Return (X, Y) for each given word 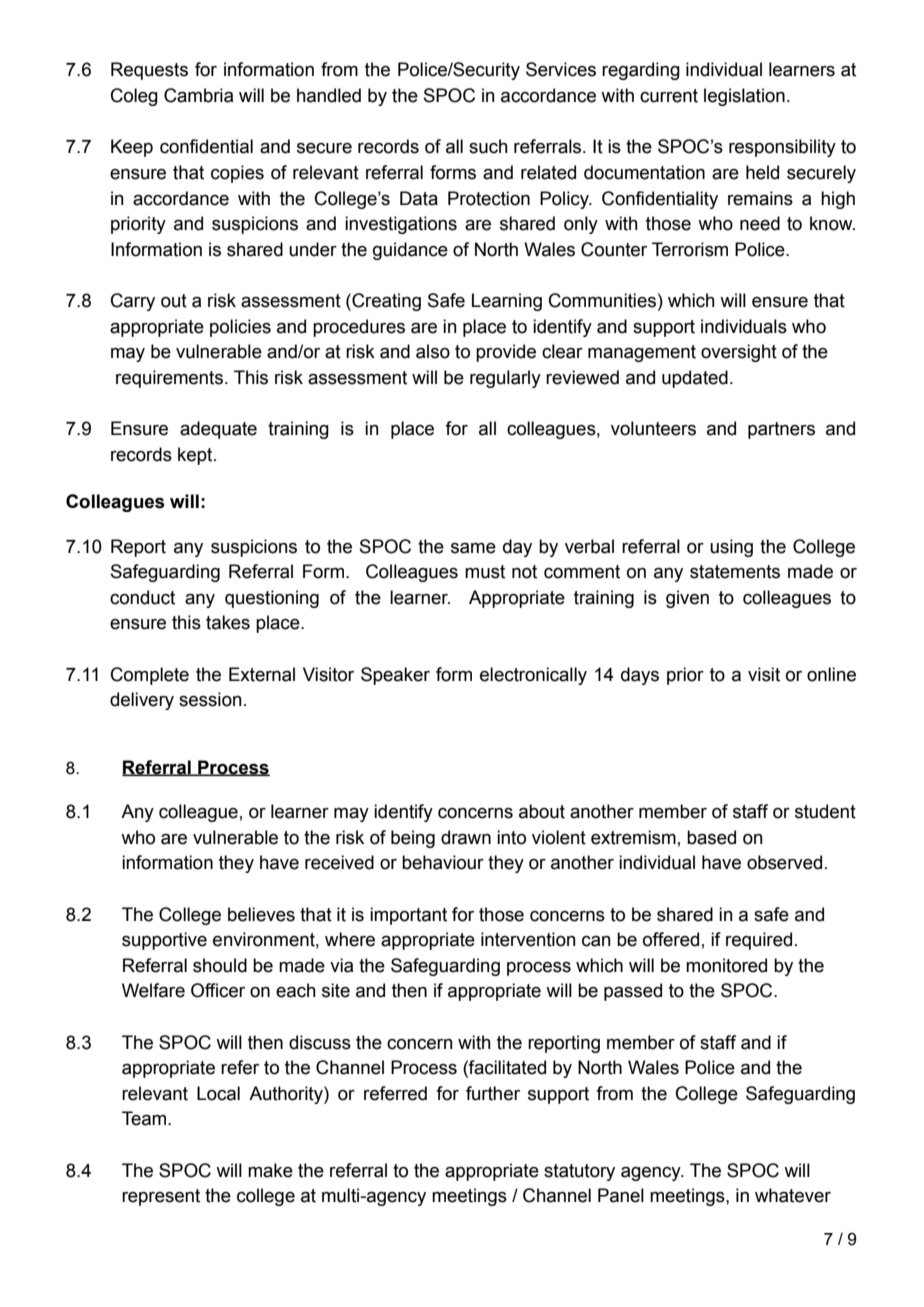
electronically (533, 676)
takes (228, 622)
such (488, 146)
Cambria (198, 95)
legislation (744, 97)
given (687, 599)
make (270, 1170)
